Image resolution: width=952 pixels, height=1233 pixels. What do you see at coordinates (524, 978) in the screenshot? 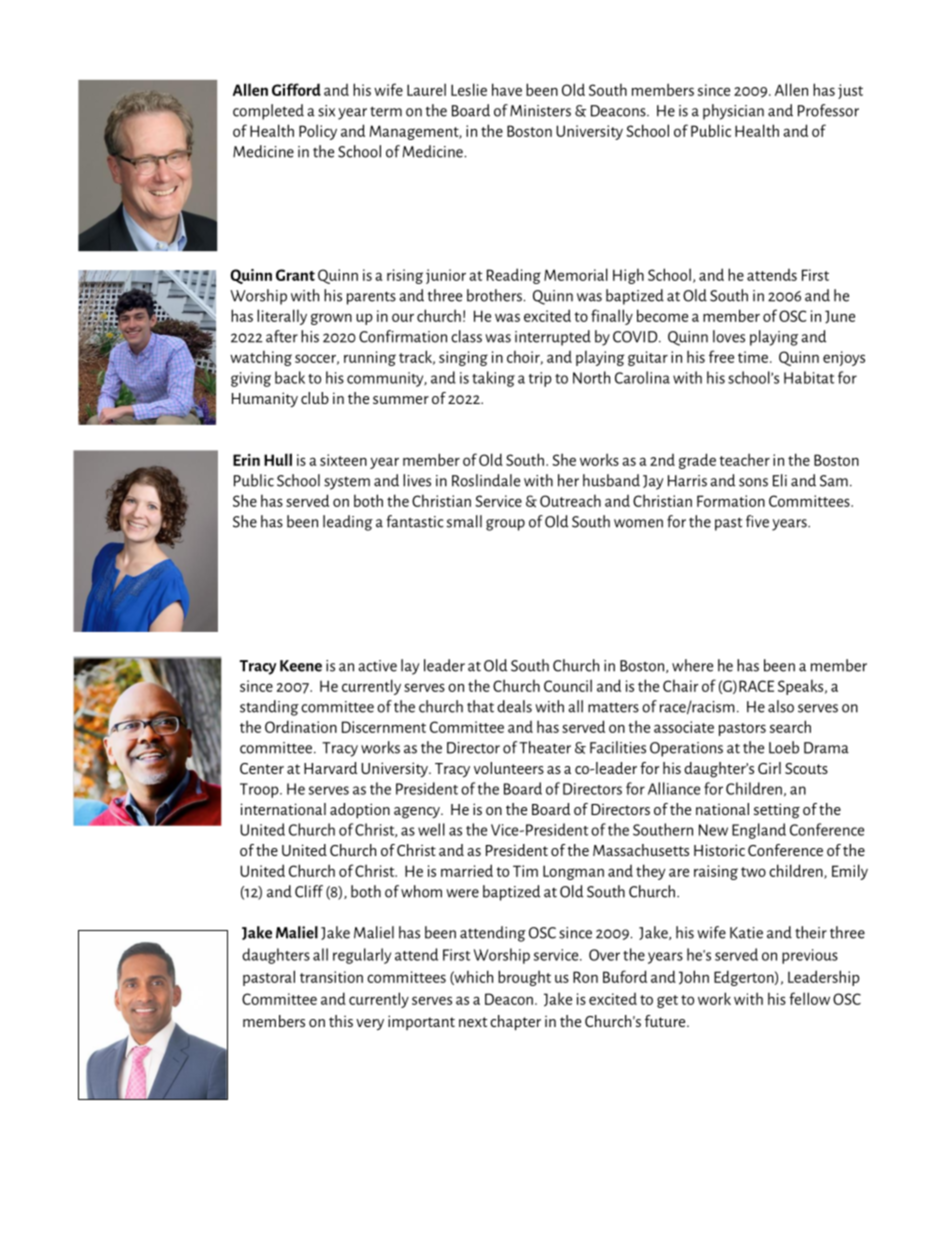
I see `brought` at bounding box center [524, 978].
